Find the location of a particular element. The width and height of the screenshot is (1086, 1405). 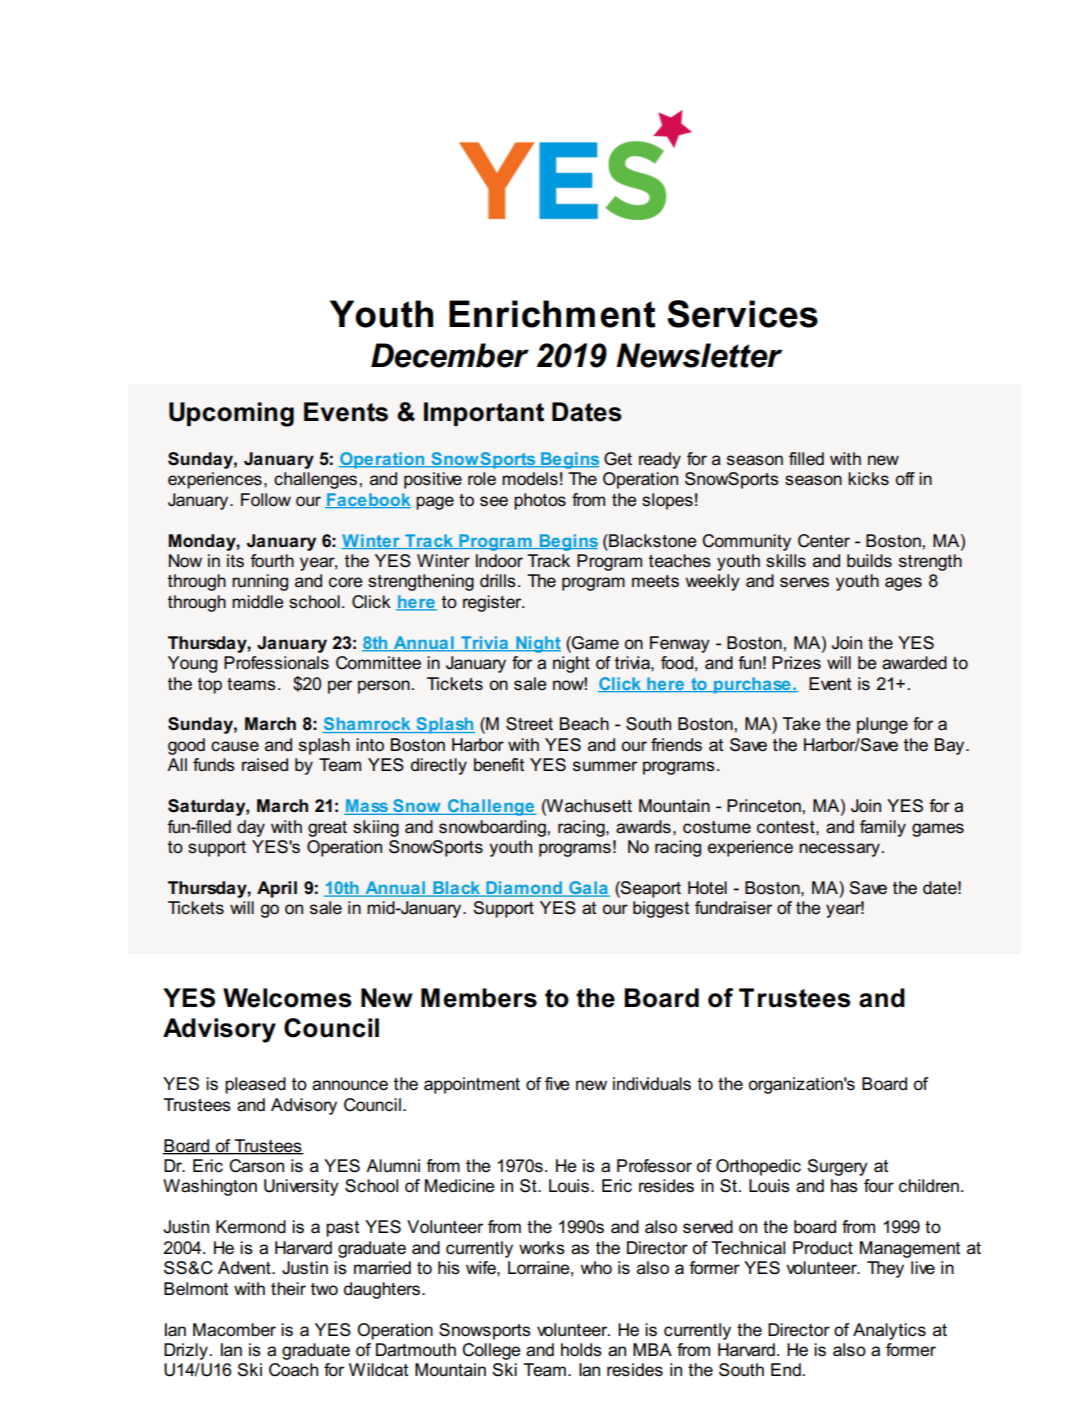

great is located at coordinates (327, 829).
